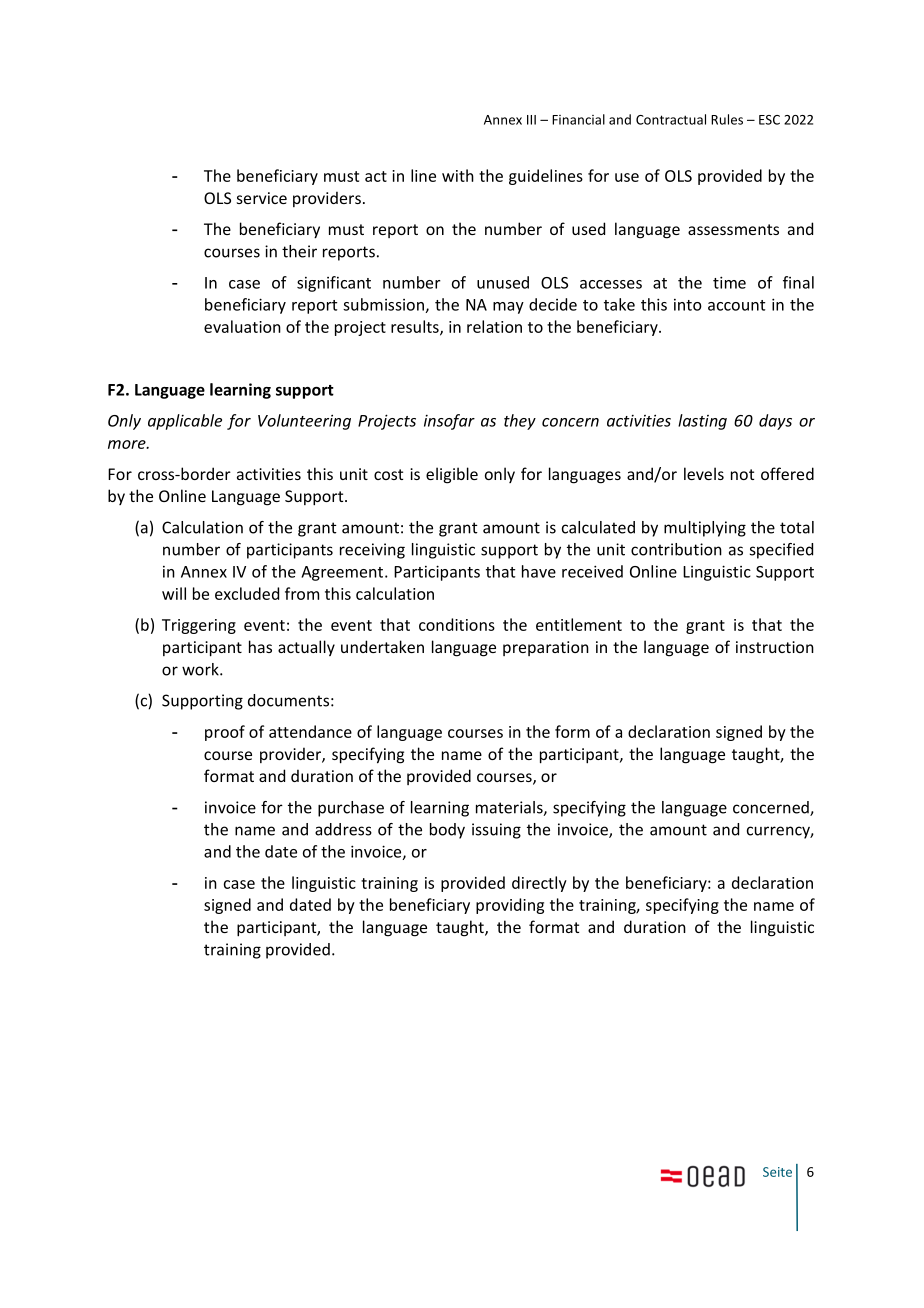 This screenshot has width=924, height=1308. Describe the element at coordinates (702, 422) in the screenshot. I see `lasting` at that location.
